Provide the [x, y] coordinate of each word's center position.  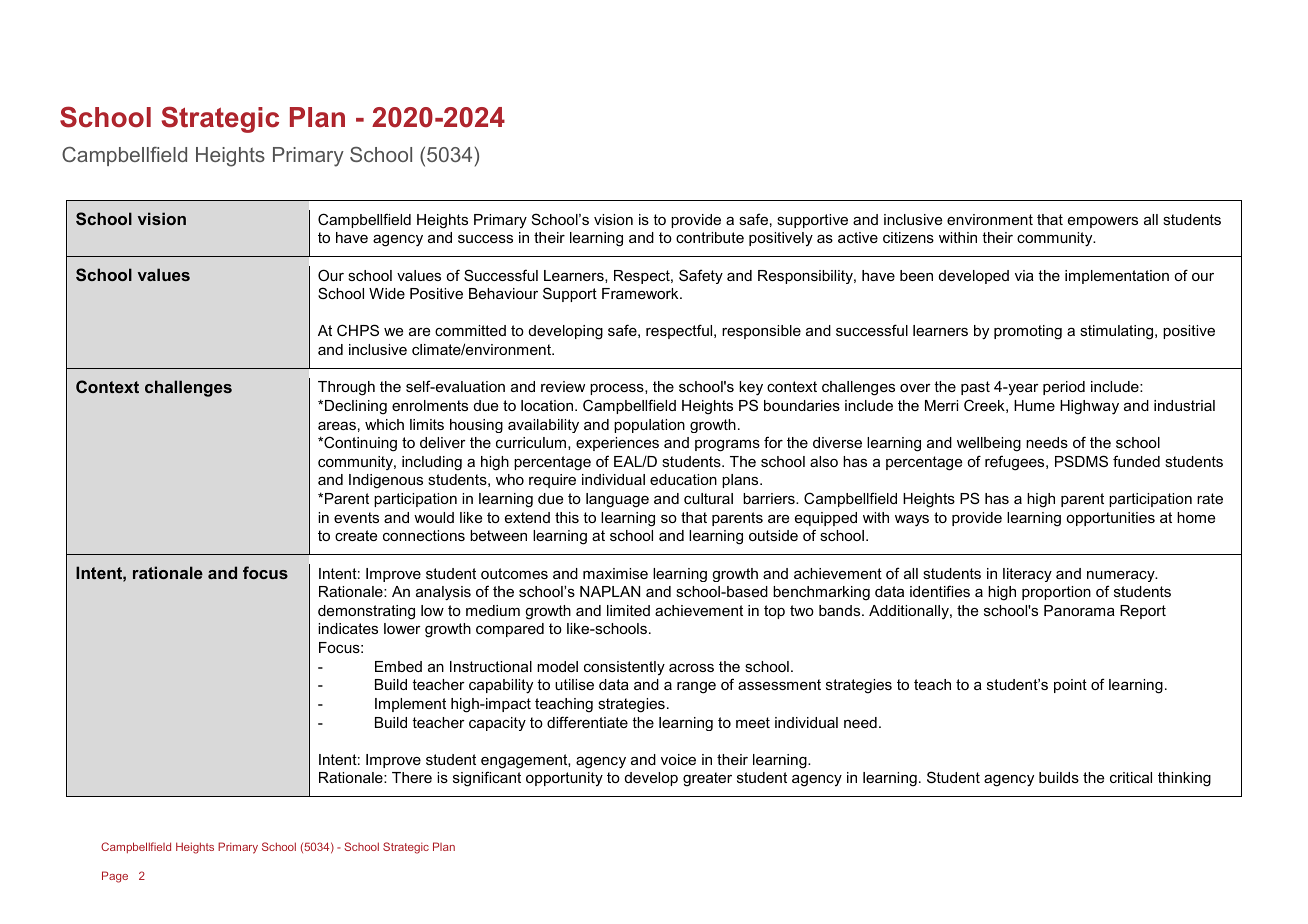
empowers [1103, 222]
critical [1131, 777]
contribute [710, 237]
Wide [387, 293]
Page [115, 877]
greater [707, 779]
